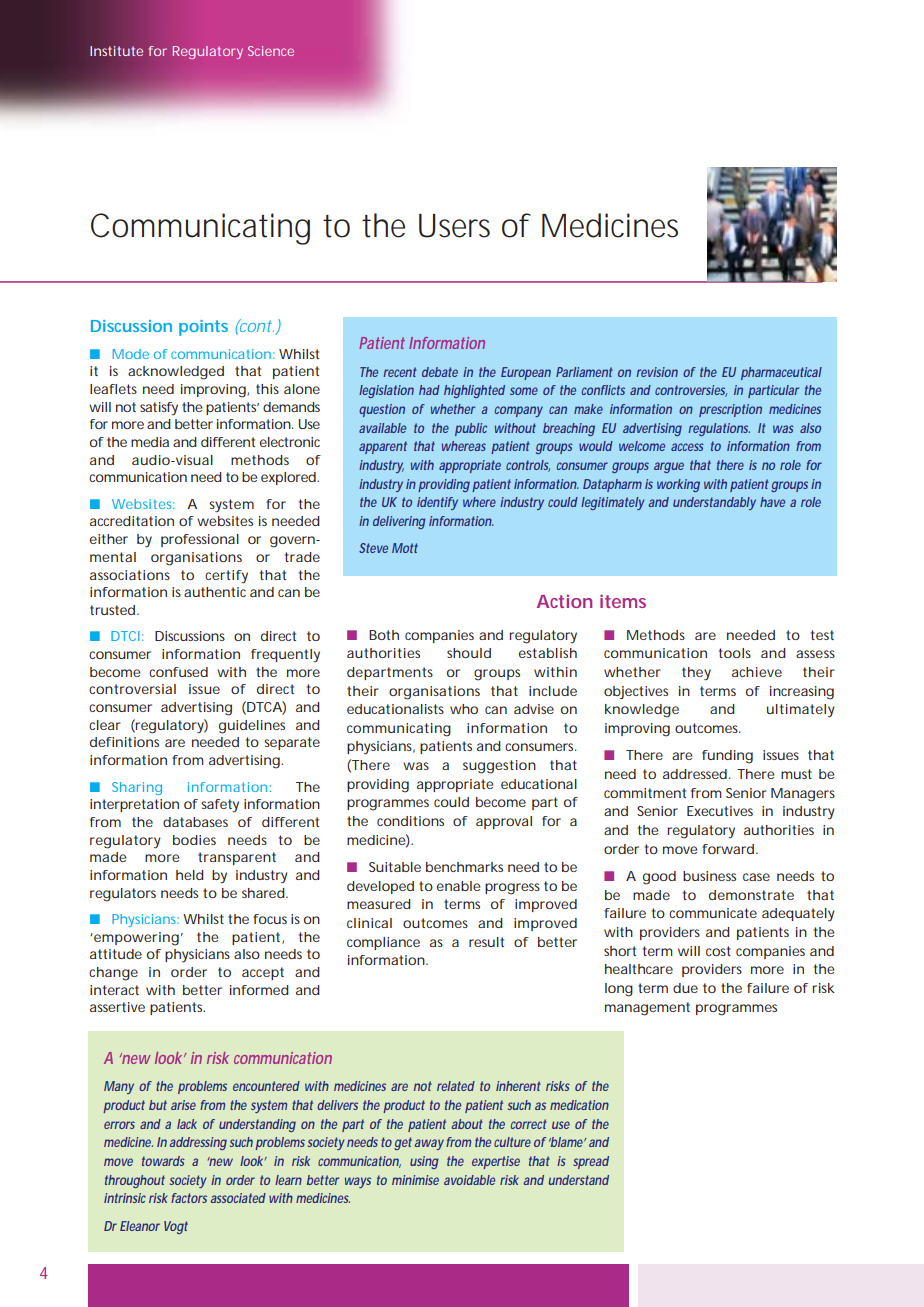 Image resolution: width=924 pixels, height=1307 pixels. What do you see at coordinates (189, 1198) in the screenshot?
I see `factors` at bounding box center [189, 1198].
